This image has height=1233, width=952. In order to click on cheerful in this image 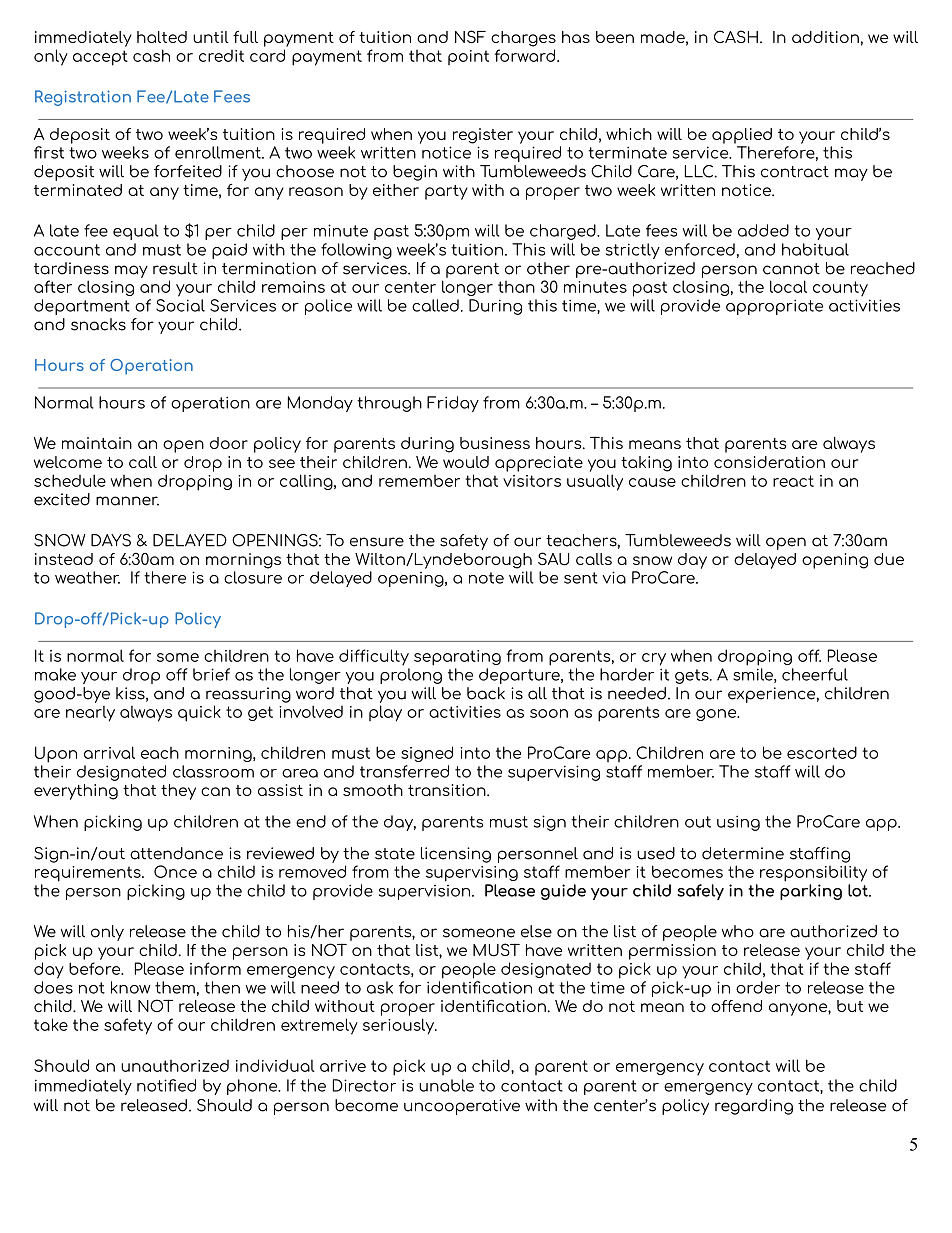, I will do `click(815, 674)`.
